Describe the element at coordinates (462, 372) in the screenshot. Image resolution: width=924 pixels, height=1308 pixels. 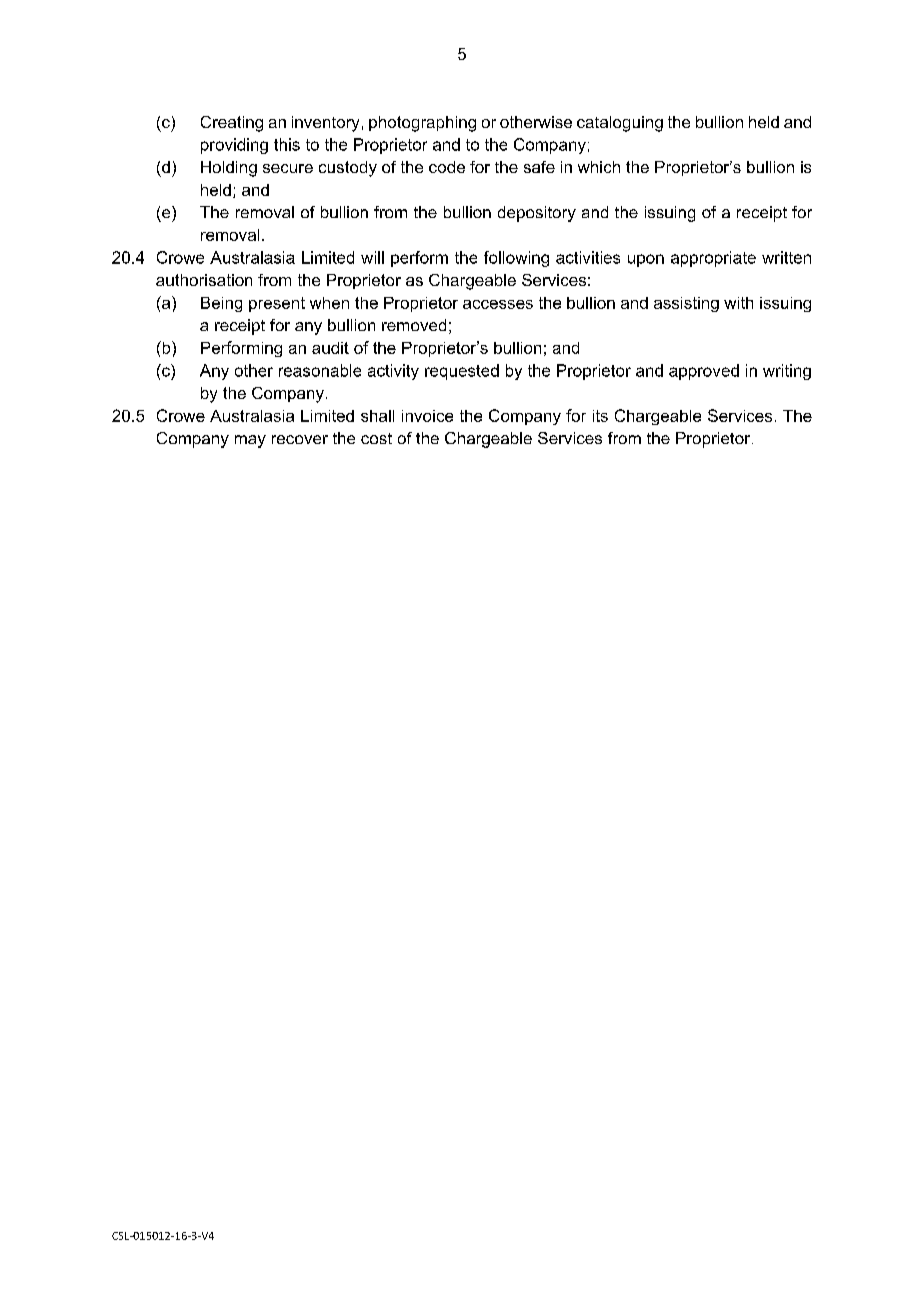
I see `requested` at that location.
